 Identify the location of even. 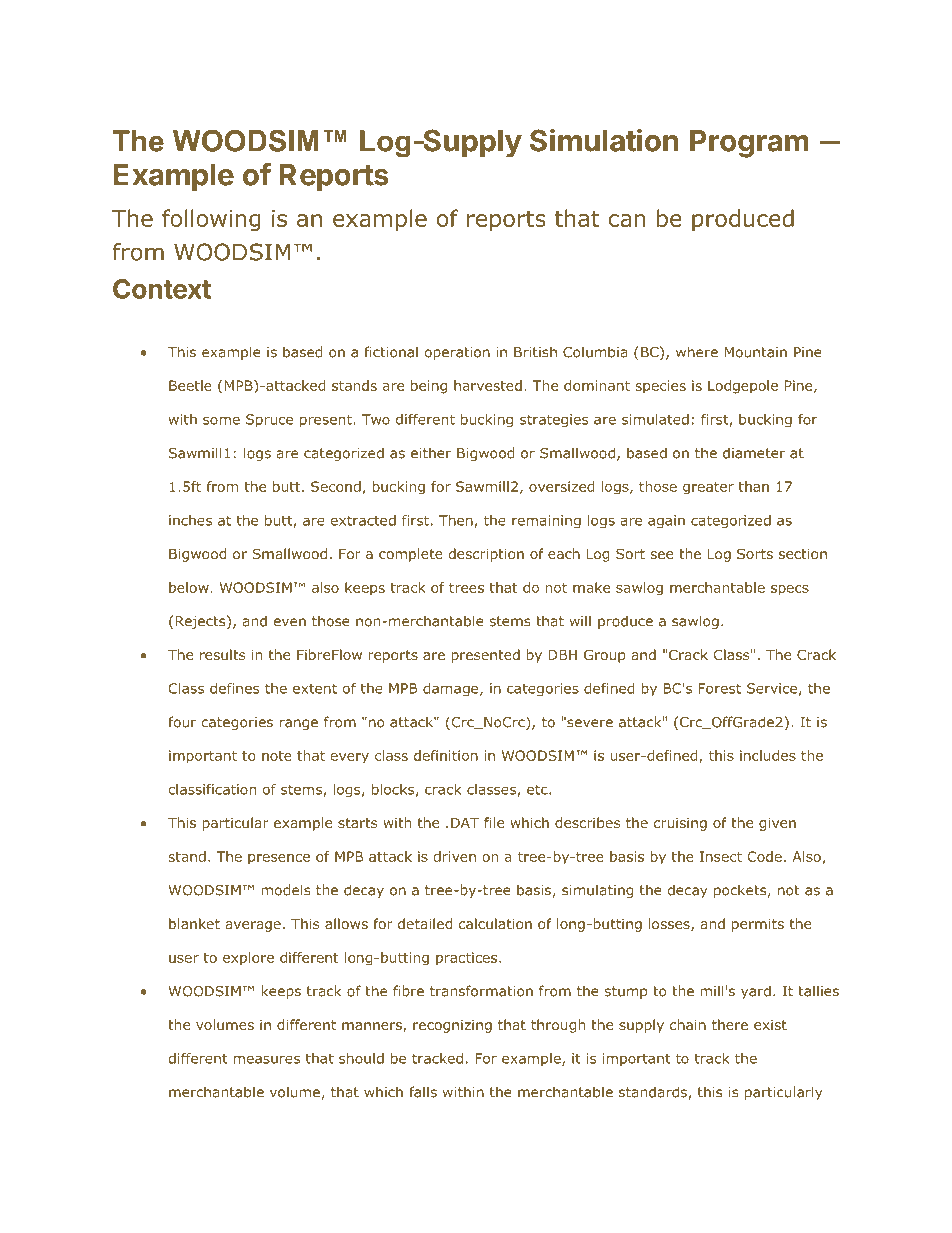
(289, 622).
